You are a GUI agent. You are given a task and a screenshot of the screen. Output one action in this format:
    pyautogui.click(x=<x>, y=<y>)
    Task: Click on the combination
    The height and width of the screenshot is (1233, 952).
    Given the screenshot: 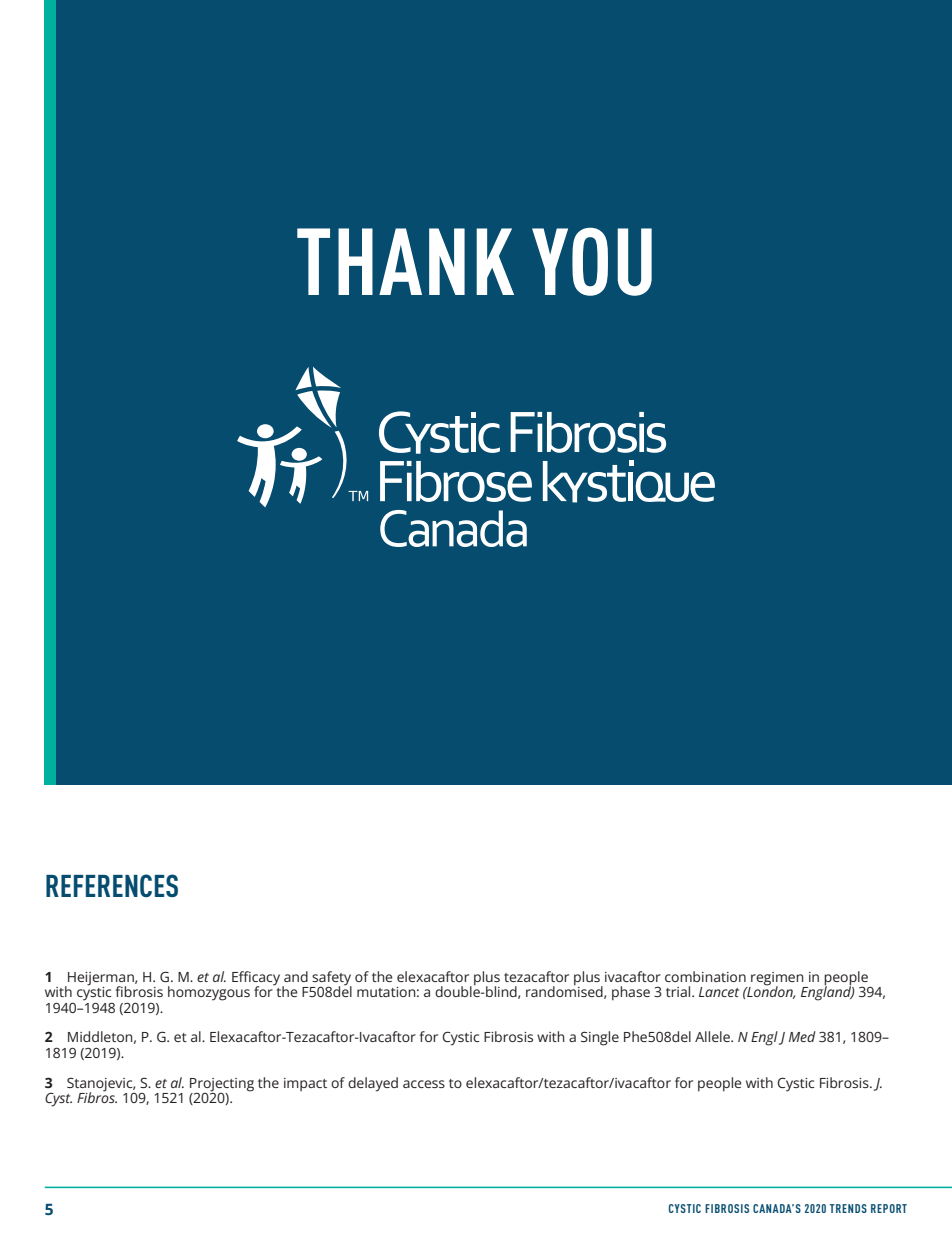 What is the action you would take?
    pyautogui.click(x=705, y=976)
